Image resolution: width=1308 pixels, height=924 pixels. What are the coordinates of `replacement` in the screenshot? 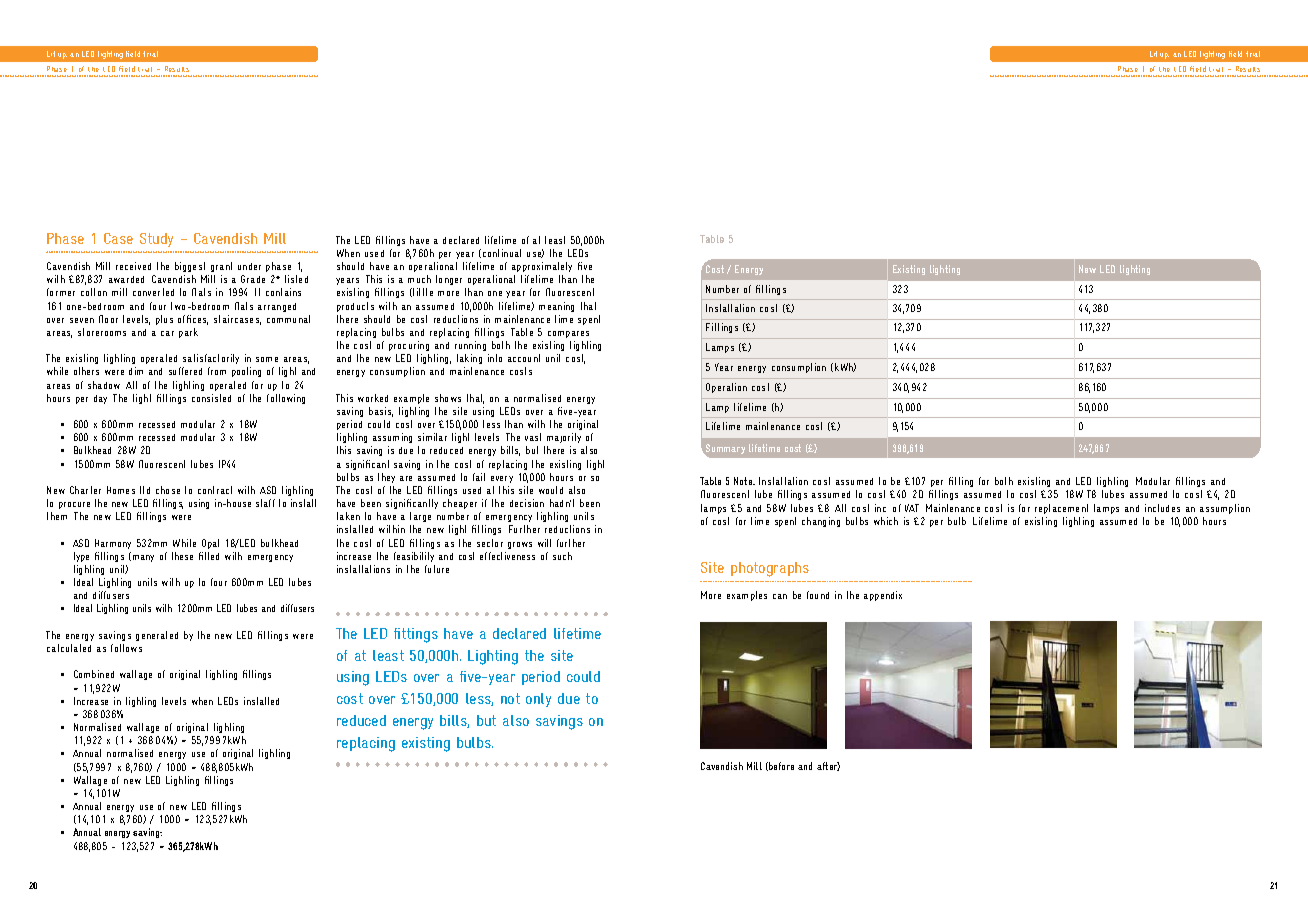 It's located at (1061, 509).
